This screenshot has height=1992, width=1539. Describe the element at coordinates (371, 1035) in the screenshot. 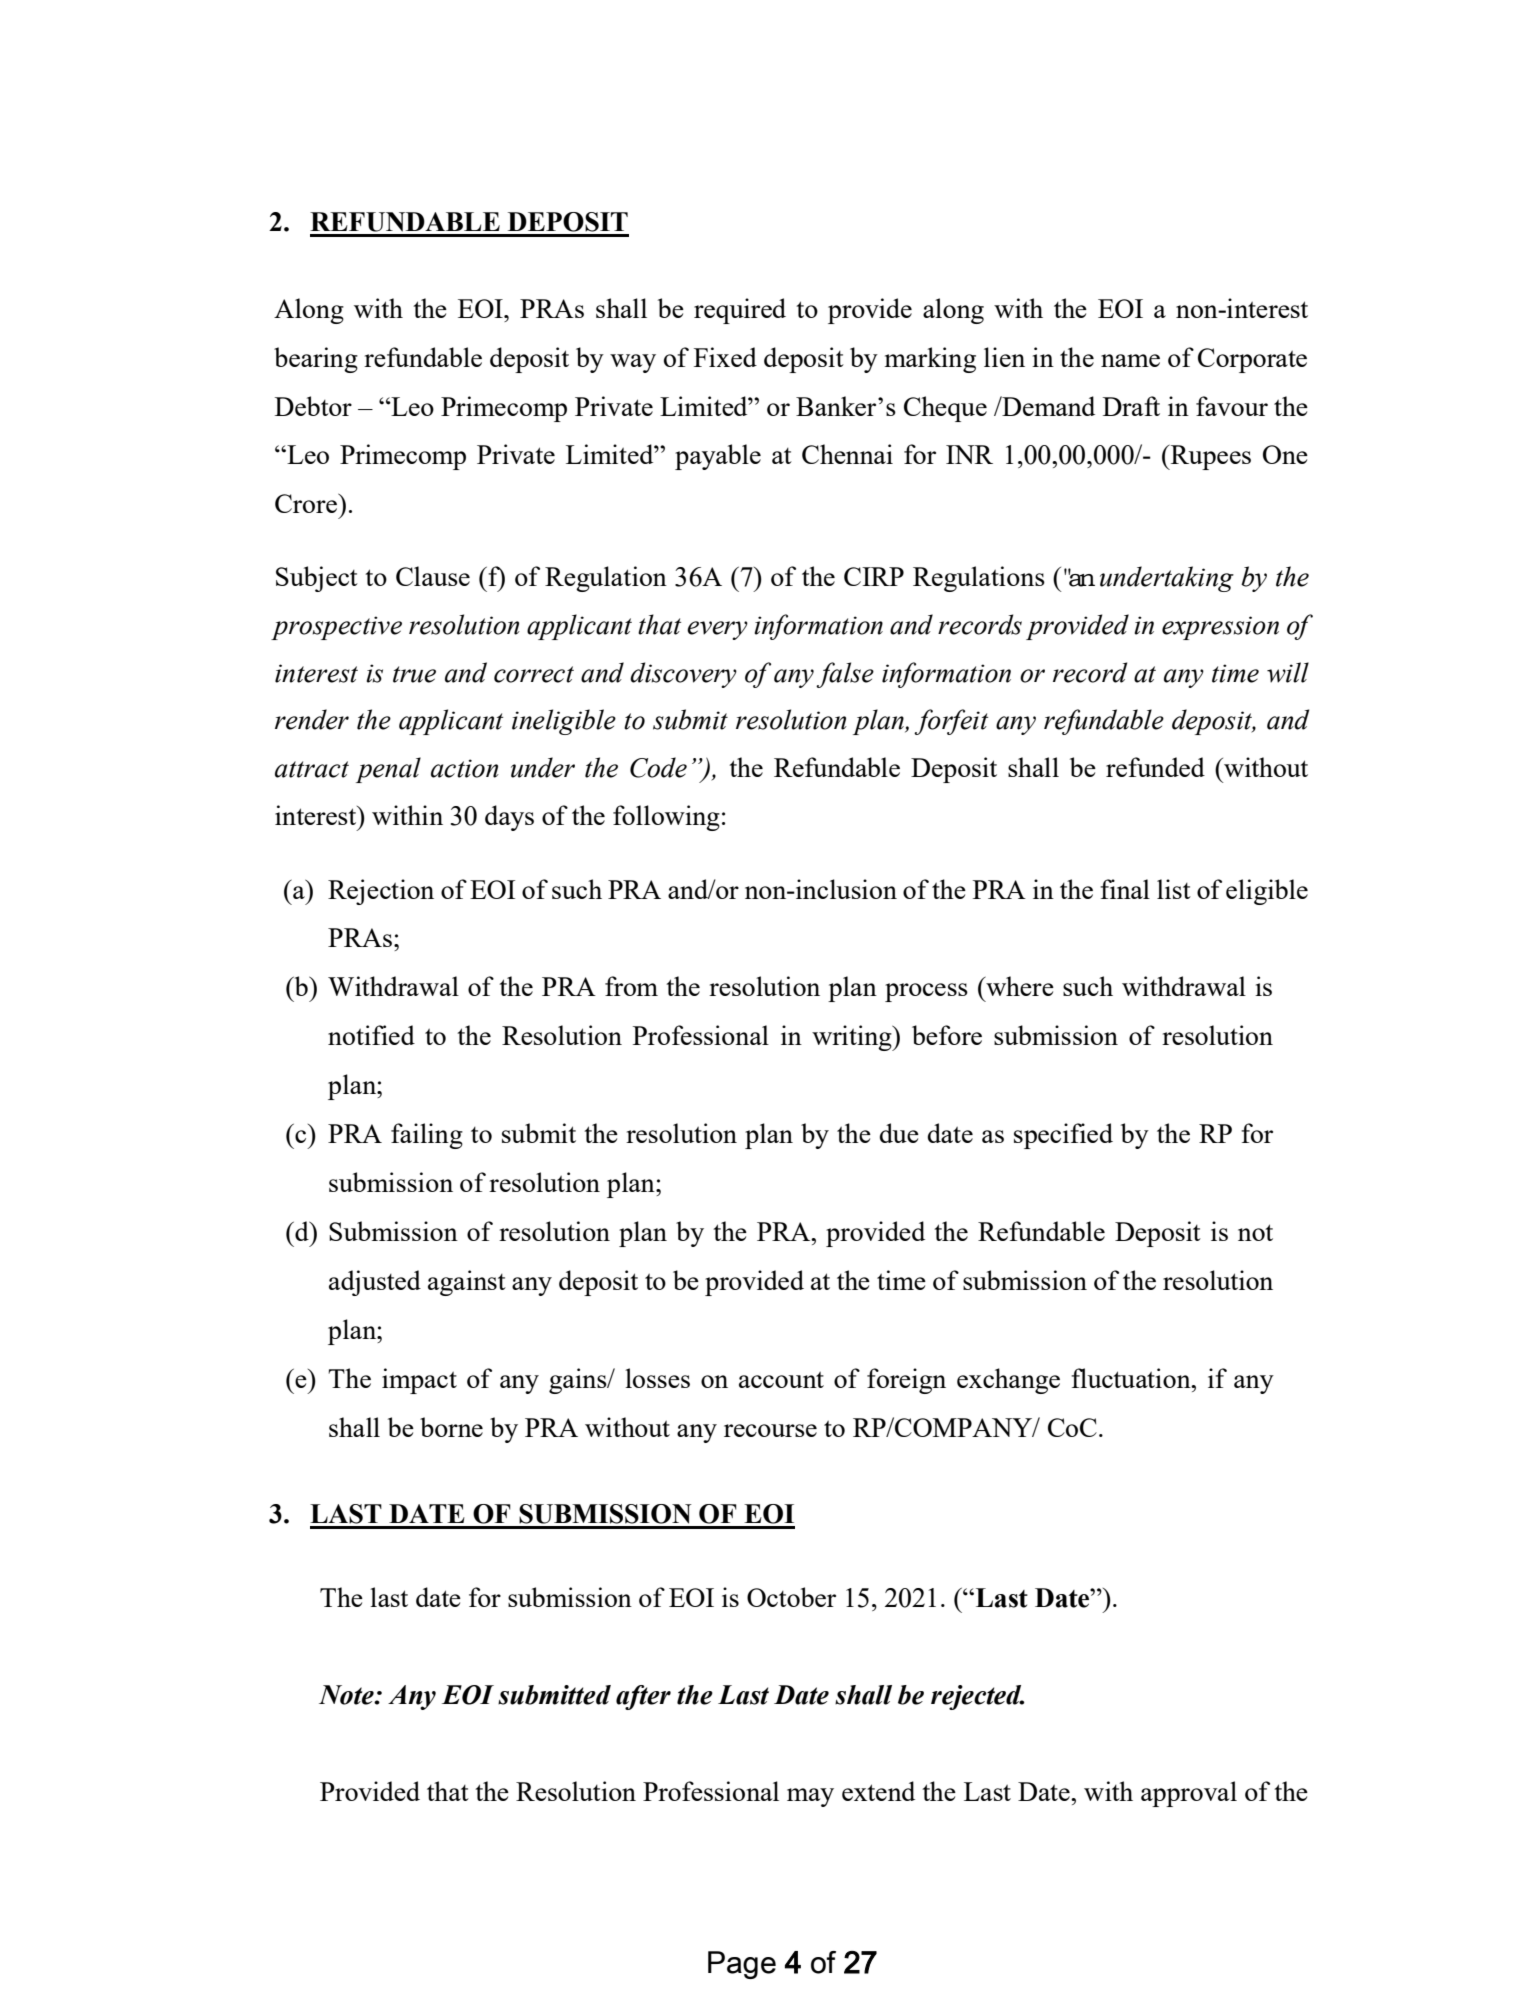

I see `notified` at that location.
